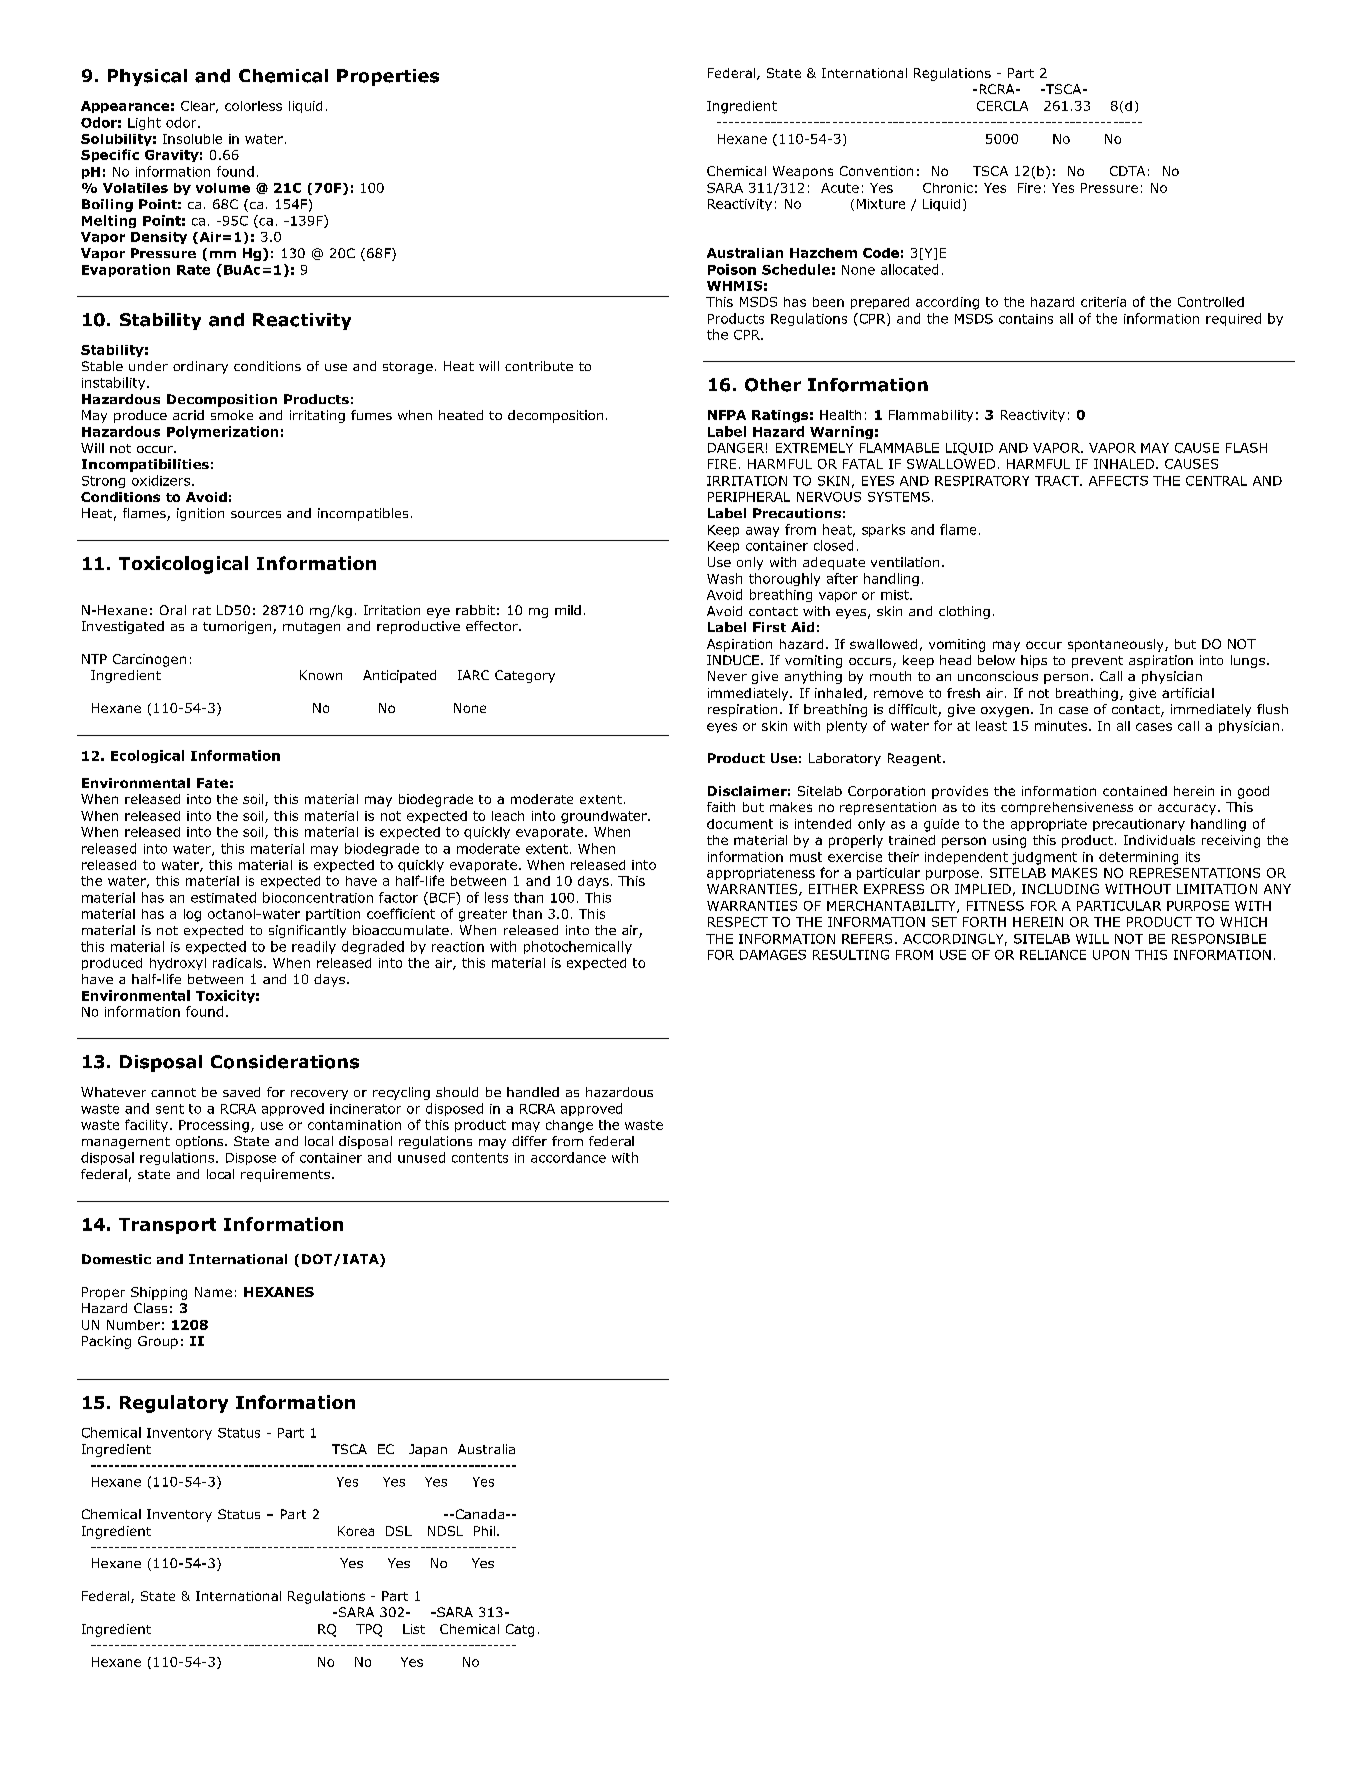 This screenshot has height=1776, width=1372. I want to click on Weapons, so click(803, 172).
